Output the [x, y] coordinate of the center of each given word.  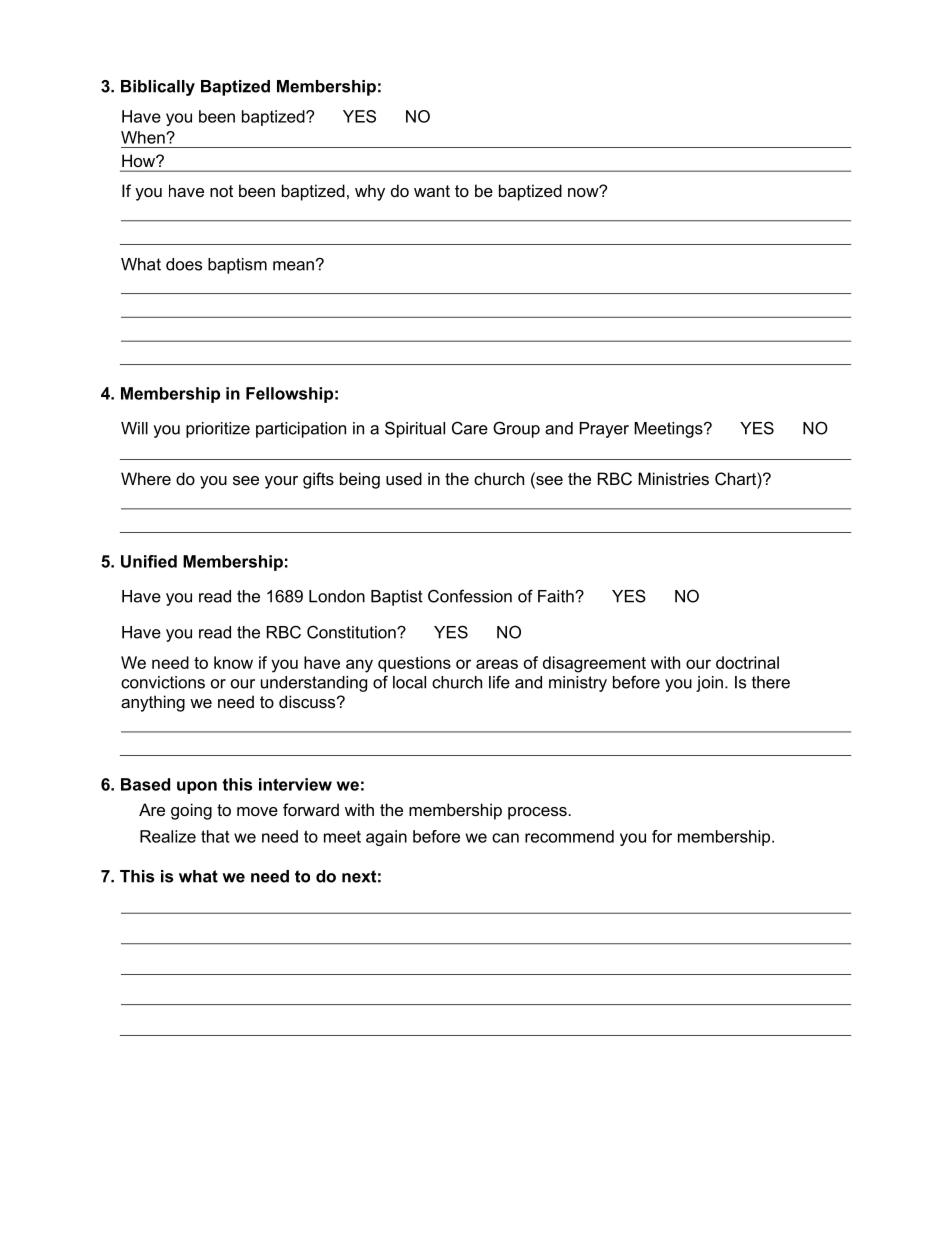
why [370, 192]
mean [293, 266]
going [191, 811]
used [404, 478]
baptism [237, 266]
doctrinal [747, 662]
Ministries [673, 478]
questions [414, 664]
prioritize [218, 430]
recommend [569, 836]
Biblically [158, 88]
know [233, 662]
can [505, 838]
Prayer [604, 430]
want [432, 191]
